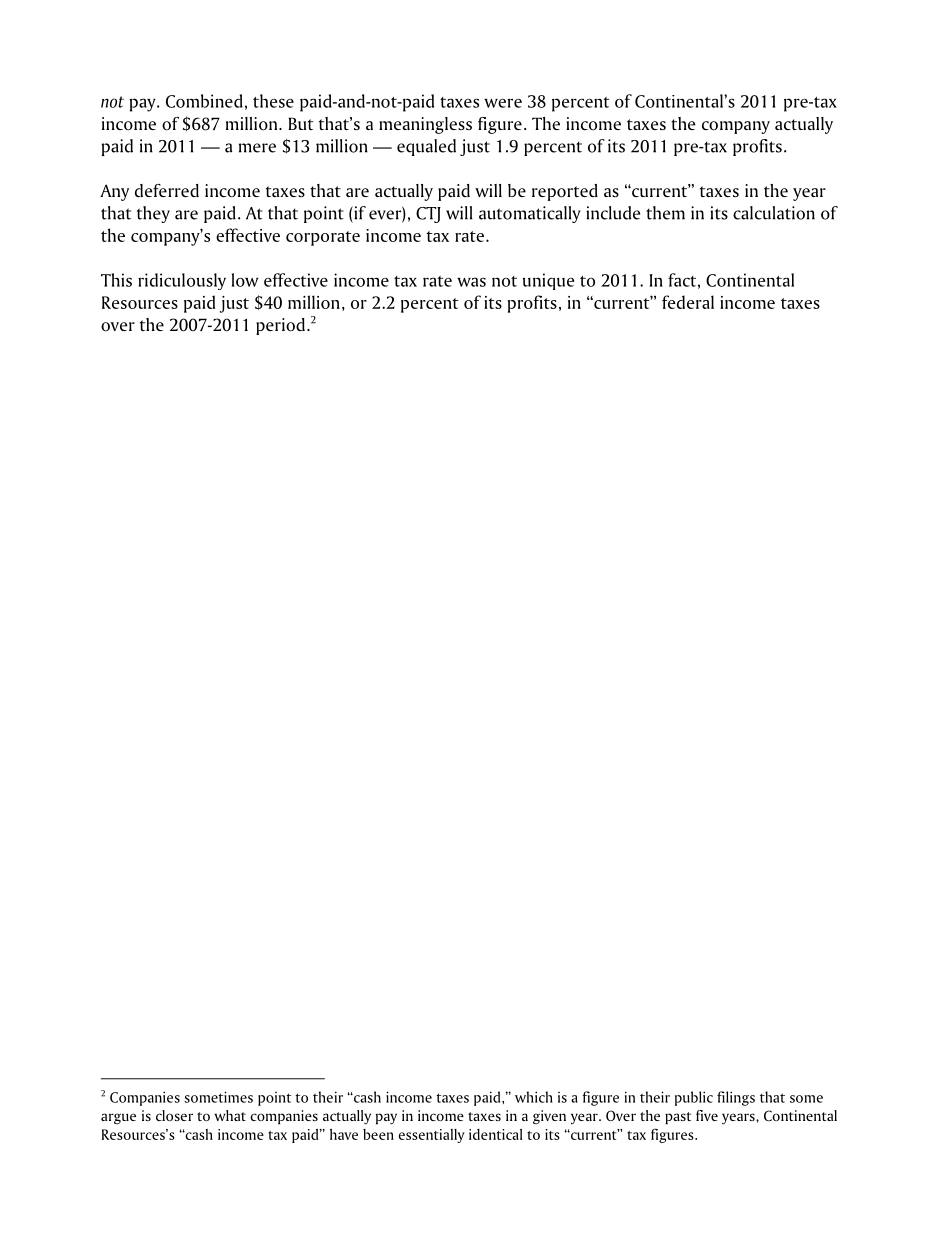 The height and width of the screenshot is (1233, 952). Describe the element at coordinates (204, 101) in the screenshot. I see `Combined` at that location.
